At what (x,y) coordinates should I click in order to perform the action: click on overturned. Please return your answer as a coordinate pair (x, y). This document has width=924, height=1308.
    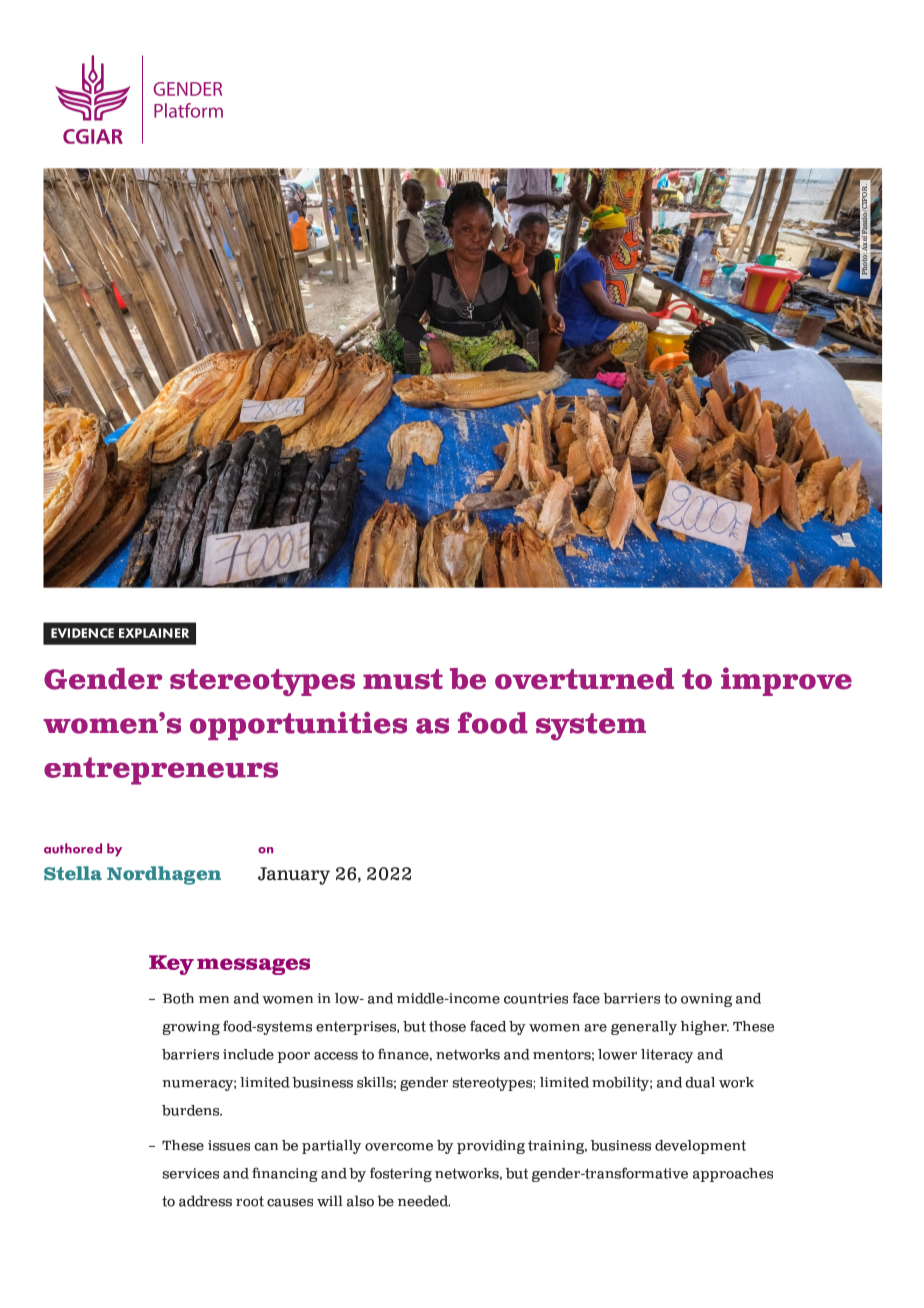
    Looking at the image, I should click on (584, 679).
